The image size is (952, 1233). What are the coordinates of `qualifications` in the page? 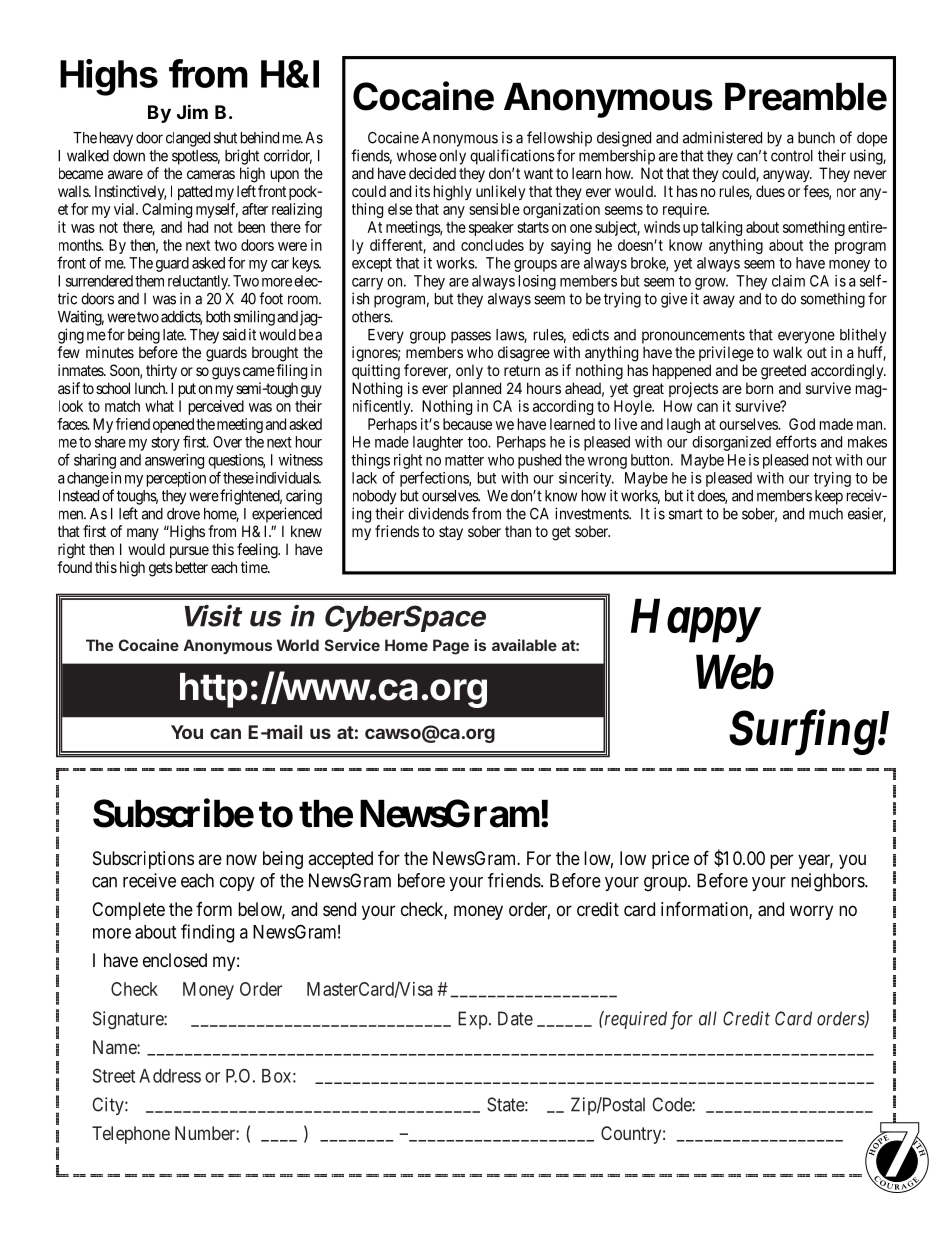 It's located at (512, 157).
